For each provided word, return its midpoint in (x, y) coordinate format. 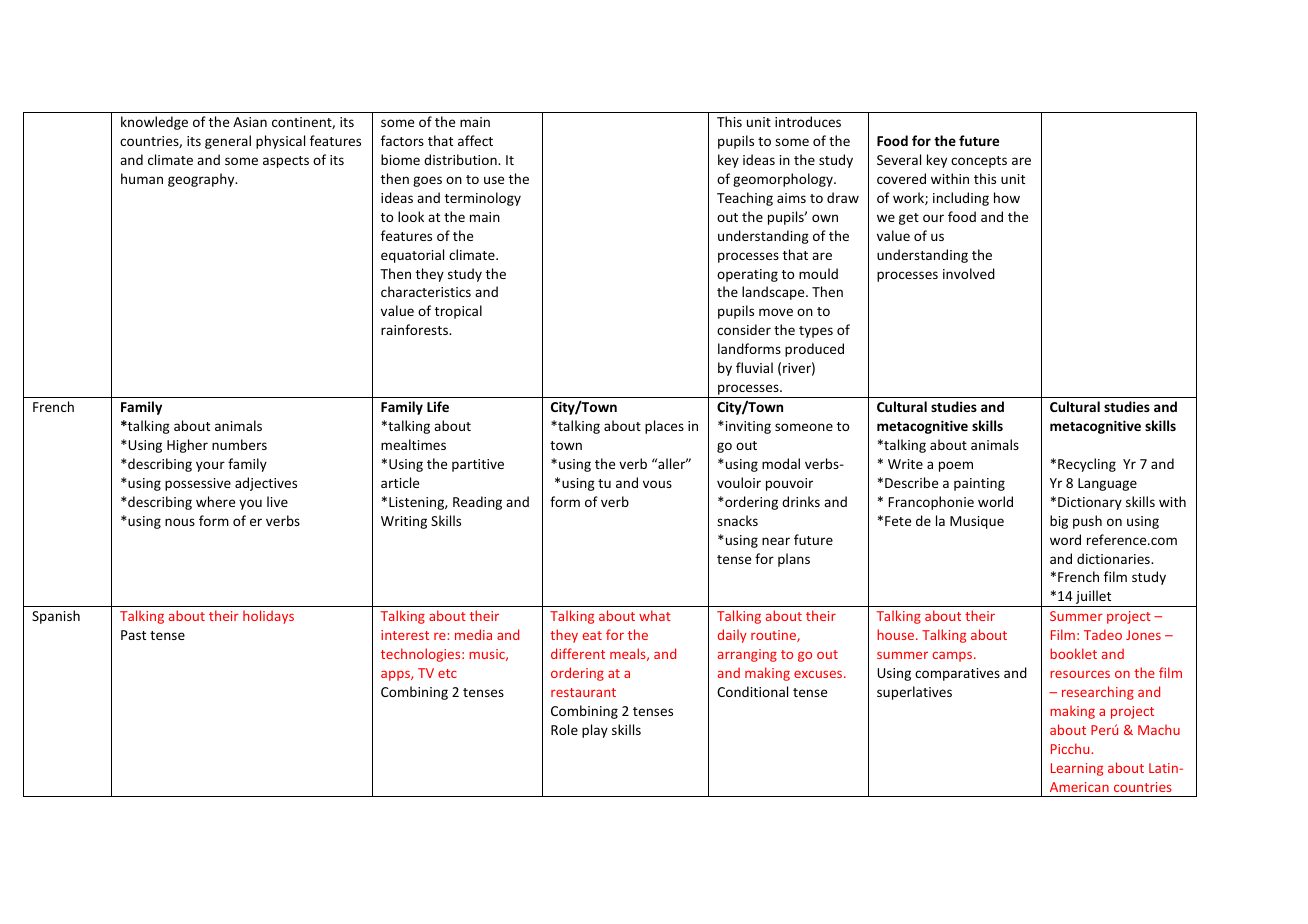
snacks (737, 520)
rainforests (415, 329)
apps (396, 675)
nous (180, 522)
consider (744, 329)
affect (475, 140)
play (595, 731)
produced (814, 350)
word (1065, 539)
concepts (979, 162)
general (228, 142)
